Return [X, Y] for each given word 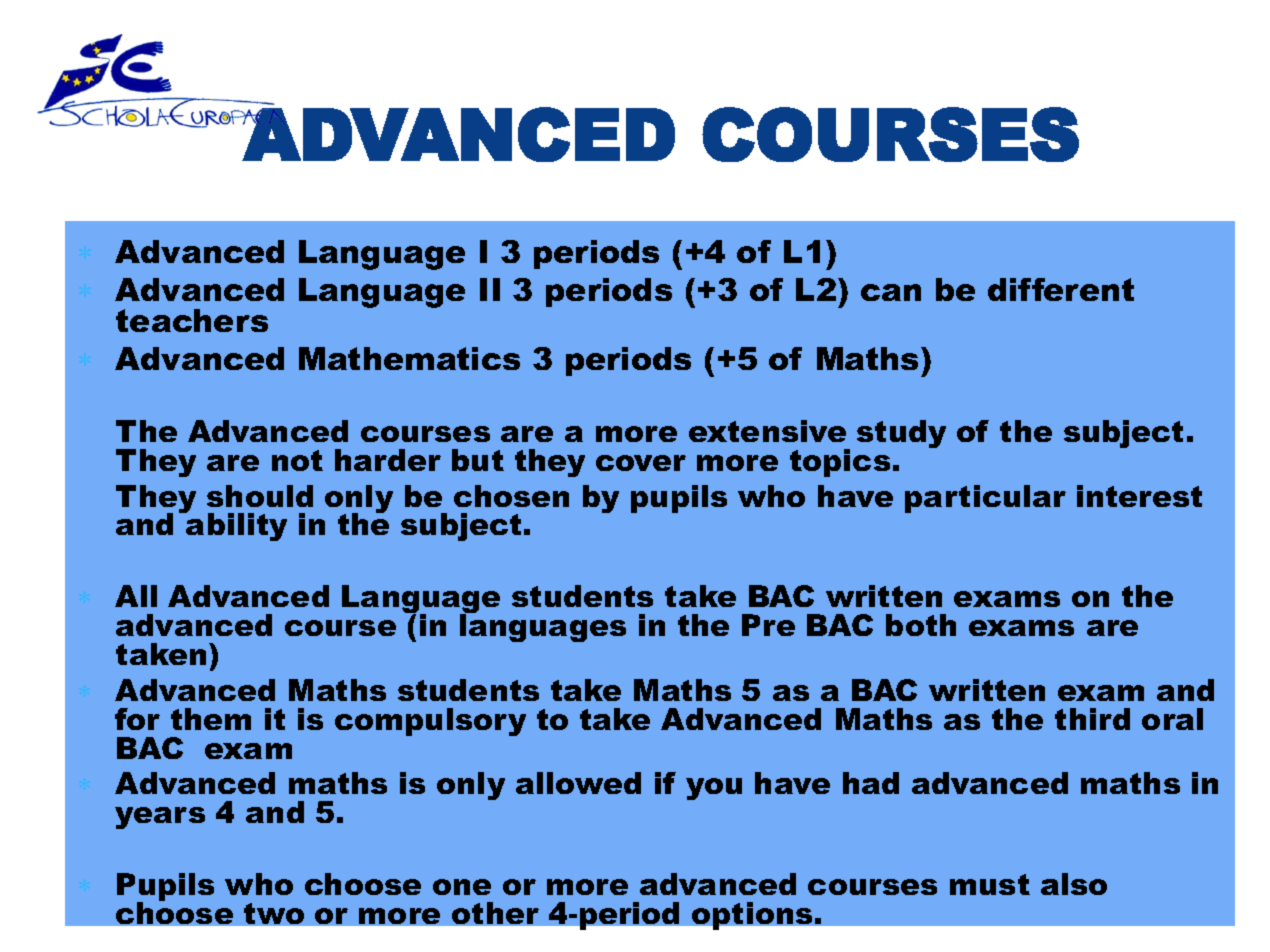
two [274, 913]
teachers [192, 320]
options [752, 916]
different [1061, 289]
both [921, 625]
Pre [768, 625]
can [891, 292]
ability [235, 526]
